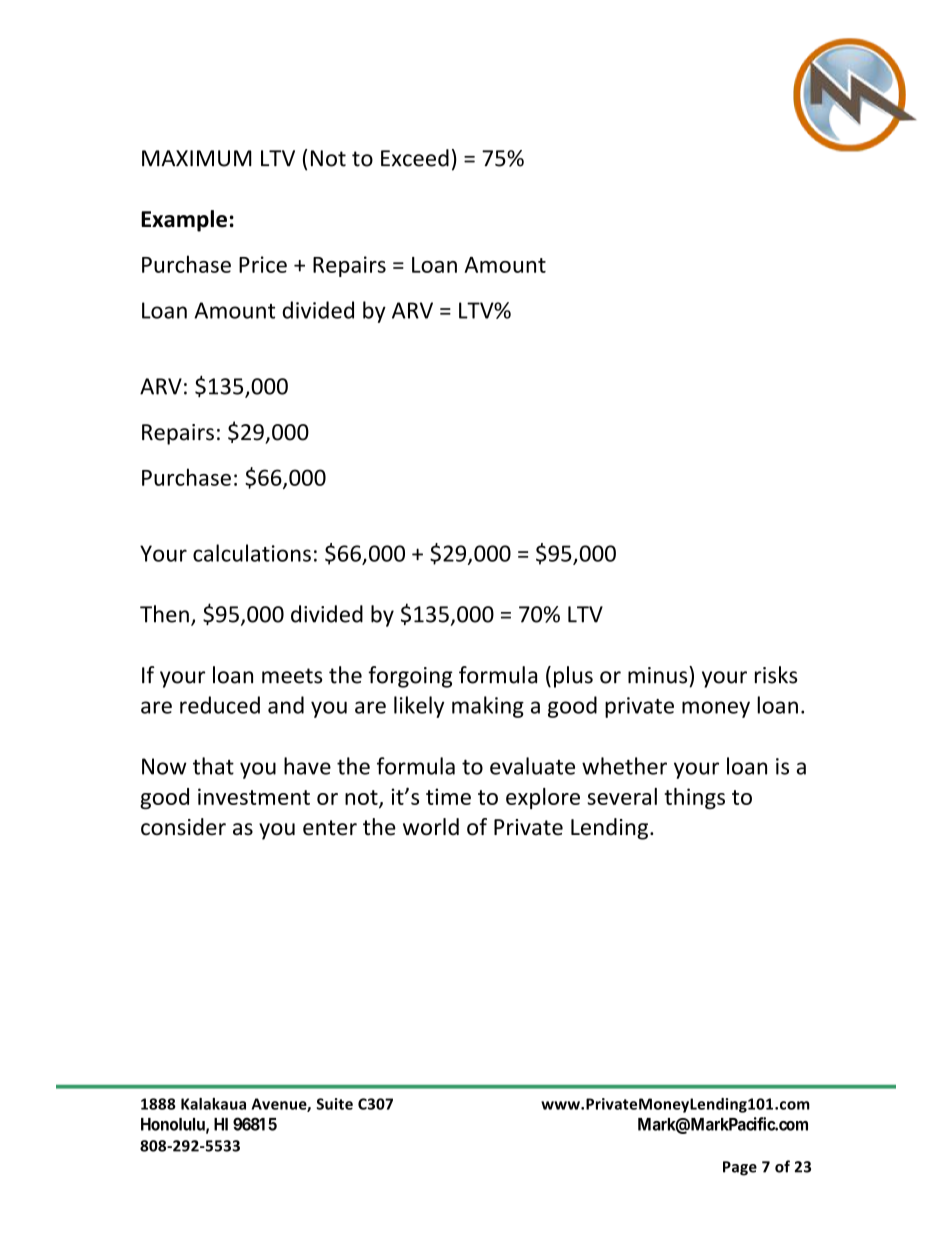  I want to click on MAXIMUM, so click(197, 158).
